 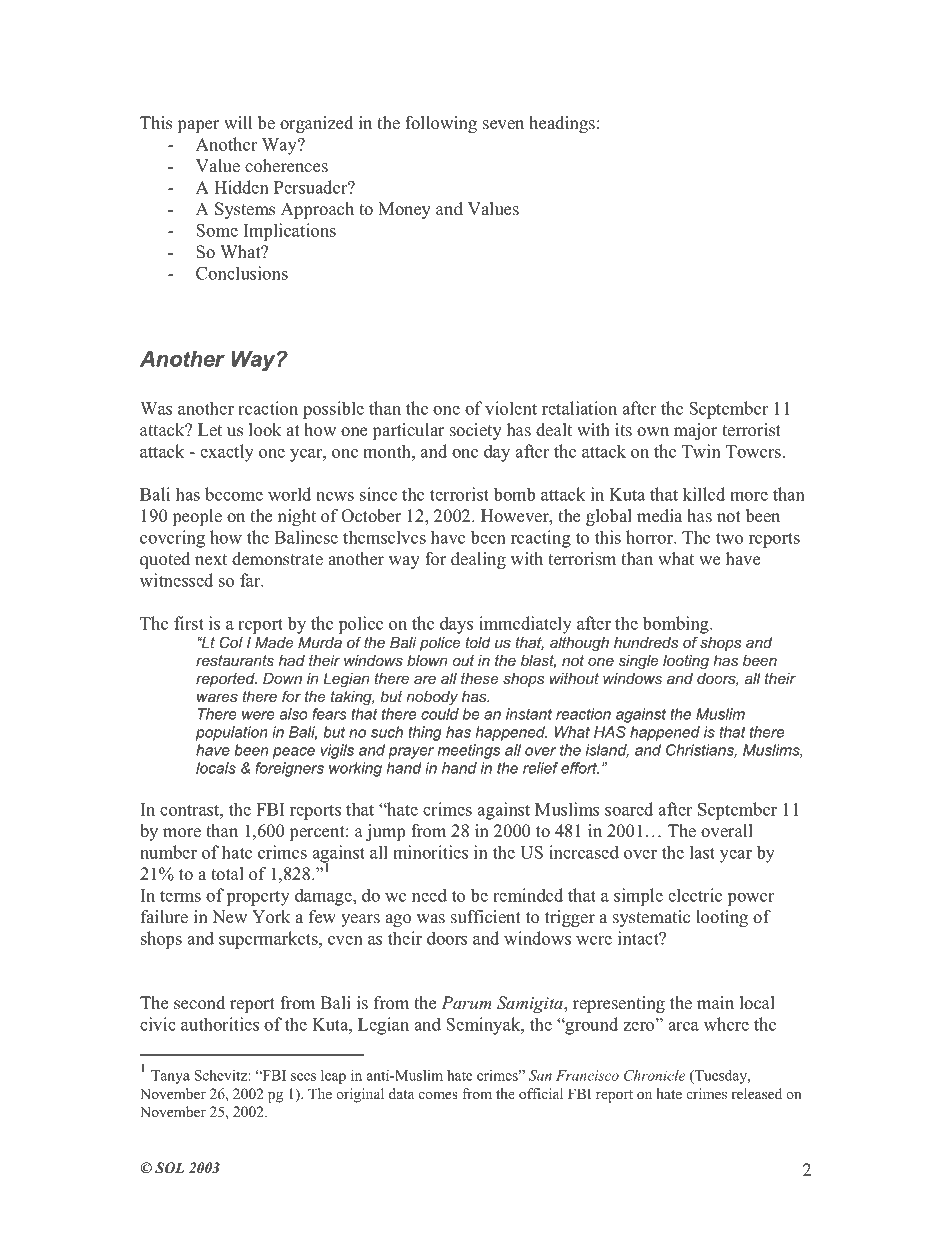 What do you see at coordinates (210, 430) in the screenshot?
I see `Let` at bounding box center [210, 430].
